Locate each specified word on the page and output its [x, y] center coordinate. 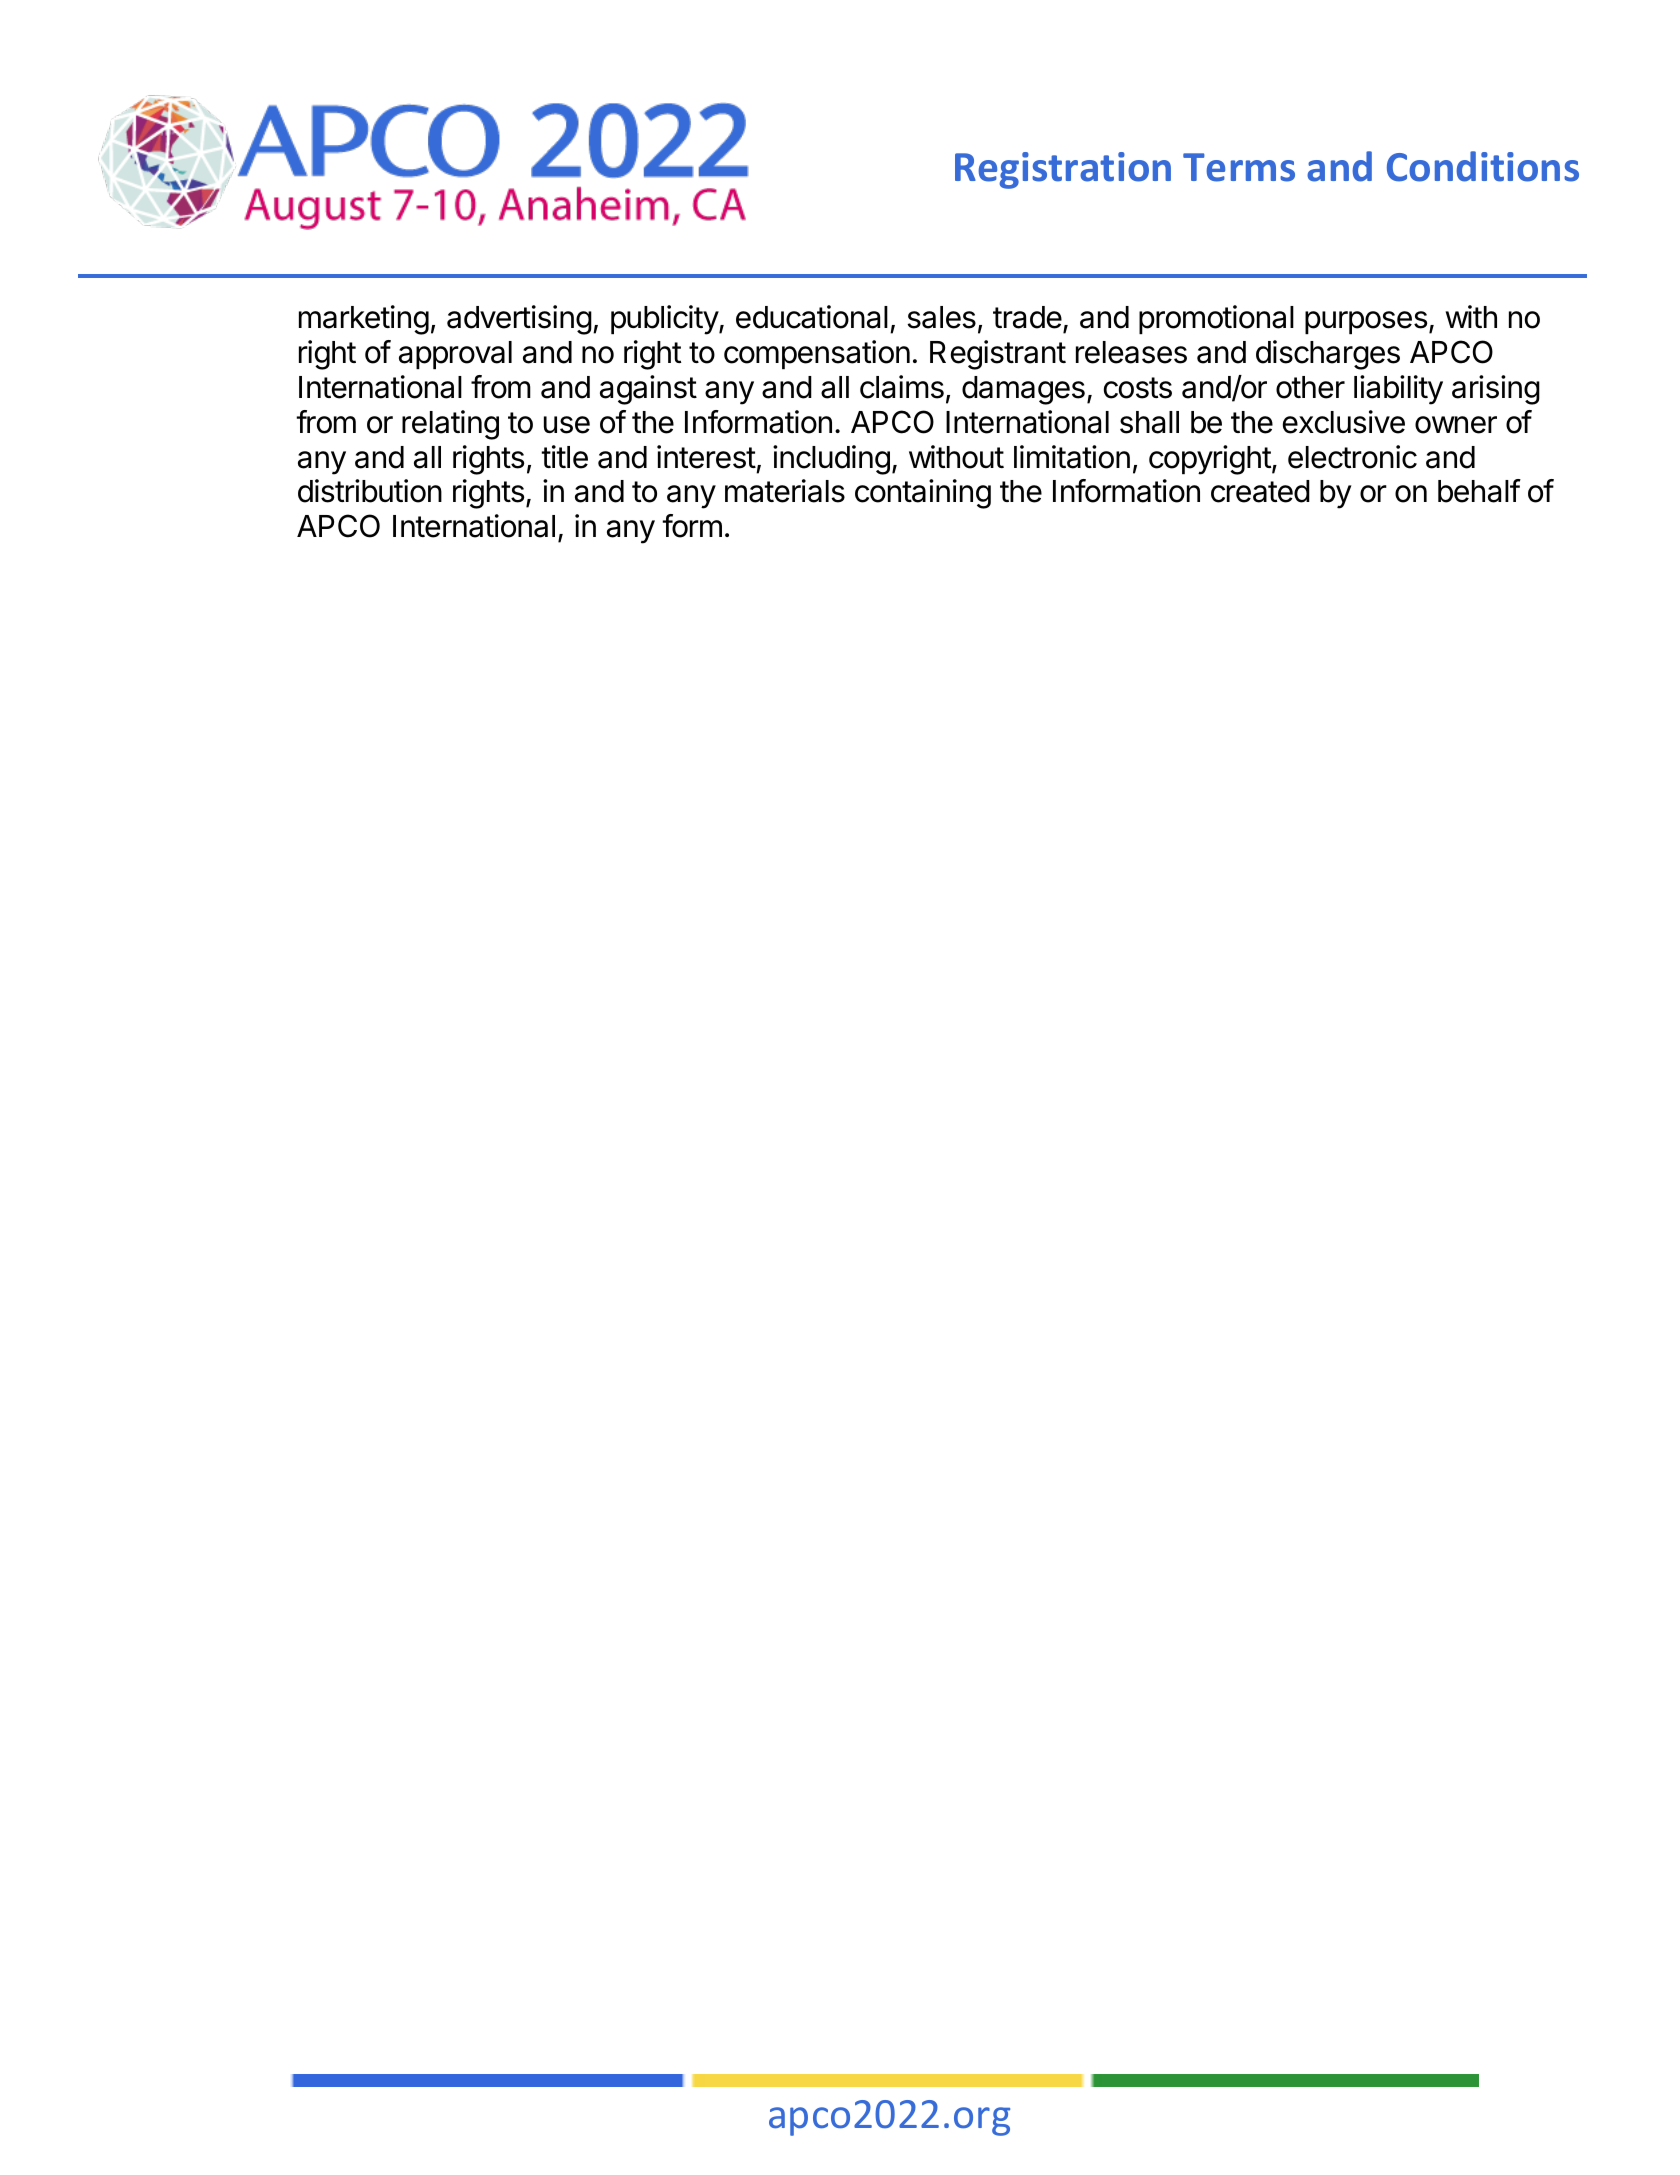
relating [450, 425]
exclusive [1344, 422]
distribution [370, 491]
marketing [364, 320]
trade [1027, 317]
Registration [1063, 170]
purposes [1366, 322]
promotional [1216, 319]
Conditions [1483, 166]
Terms [1239, 167]
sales [941, 317]
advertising [519, 320]
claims [902, 387]
